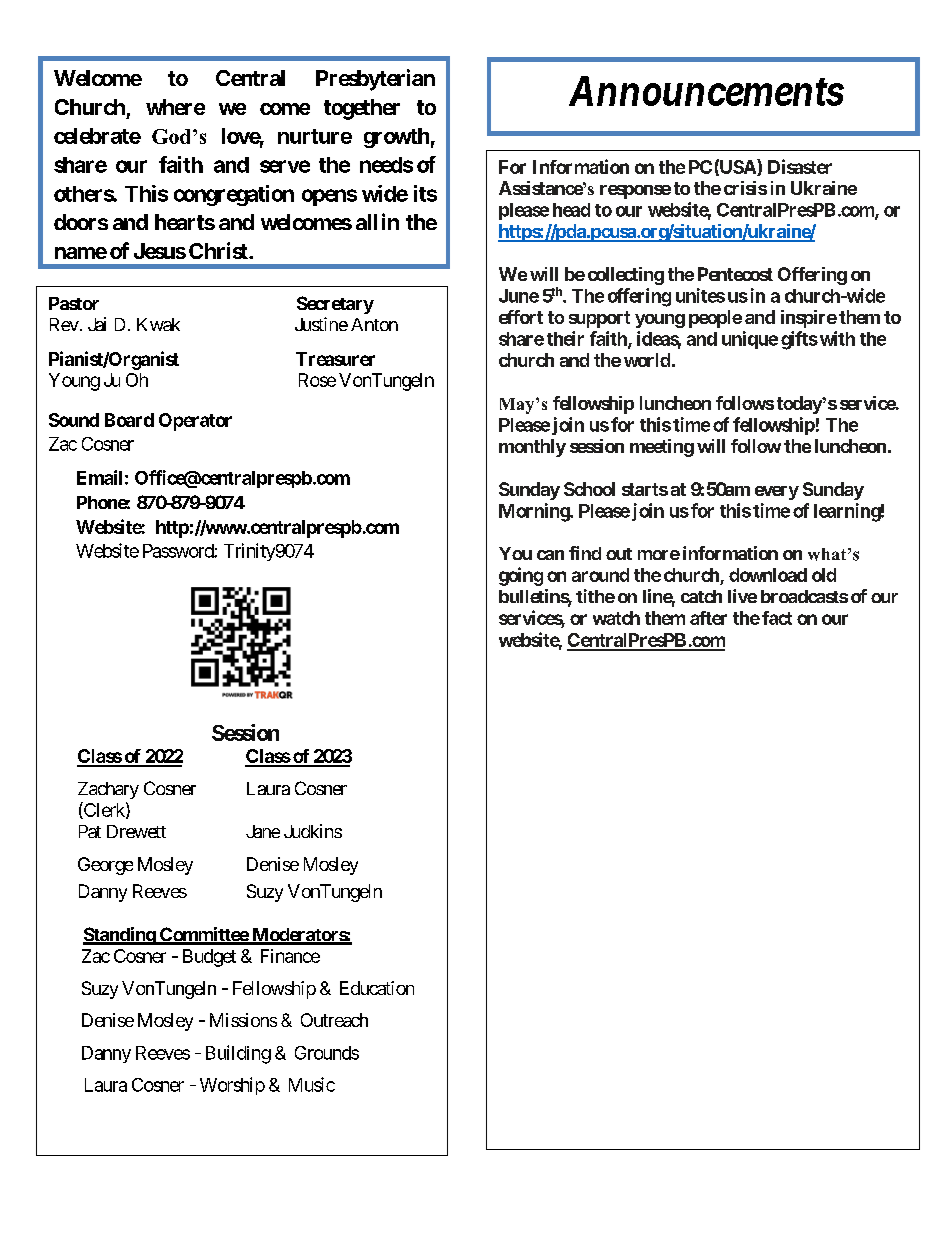 Image resolution: width=952 pixels, height=1233 pixels. Describe the element at coordinates (108, 790) in the document. I see `Zachary` at that location.
